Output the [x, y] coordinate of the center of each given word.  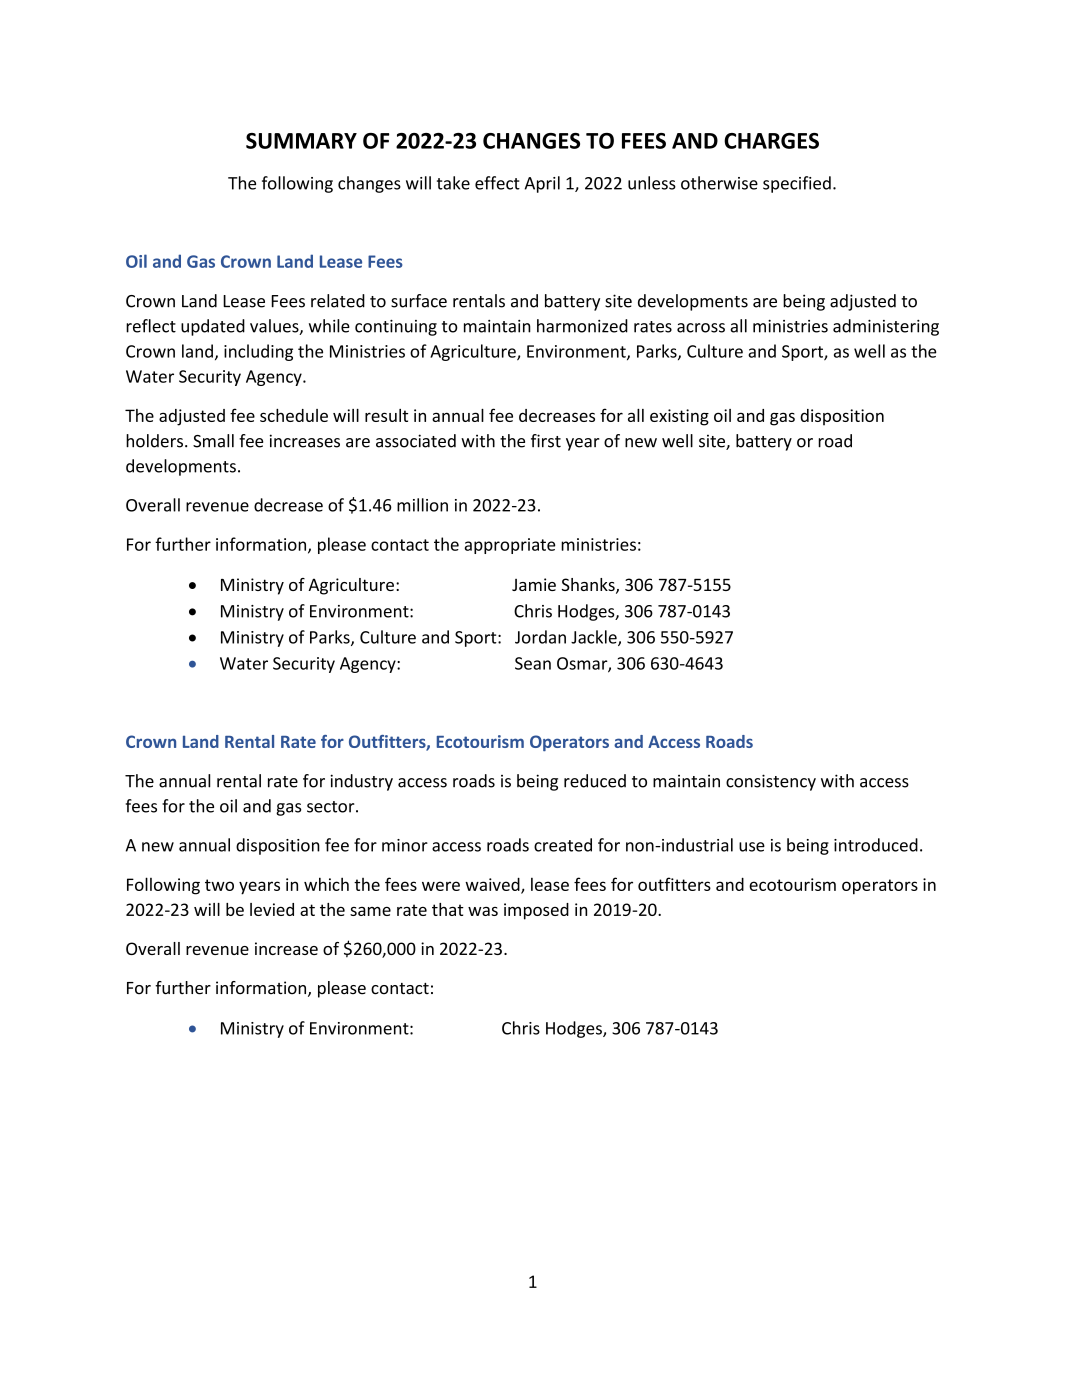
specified [797, 184]
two [219, 885]
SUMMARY [301, 141]
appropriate [510, 546]
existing [679, 417]
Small [213, 441]
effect [497, 183]
